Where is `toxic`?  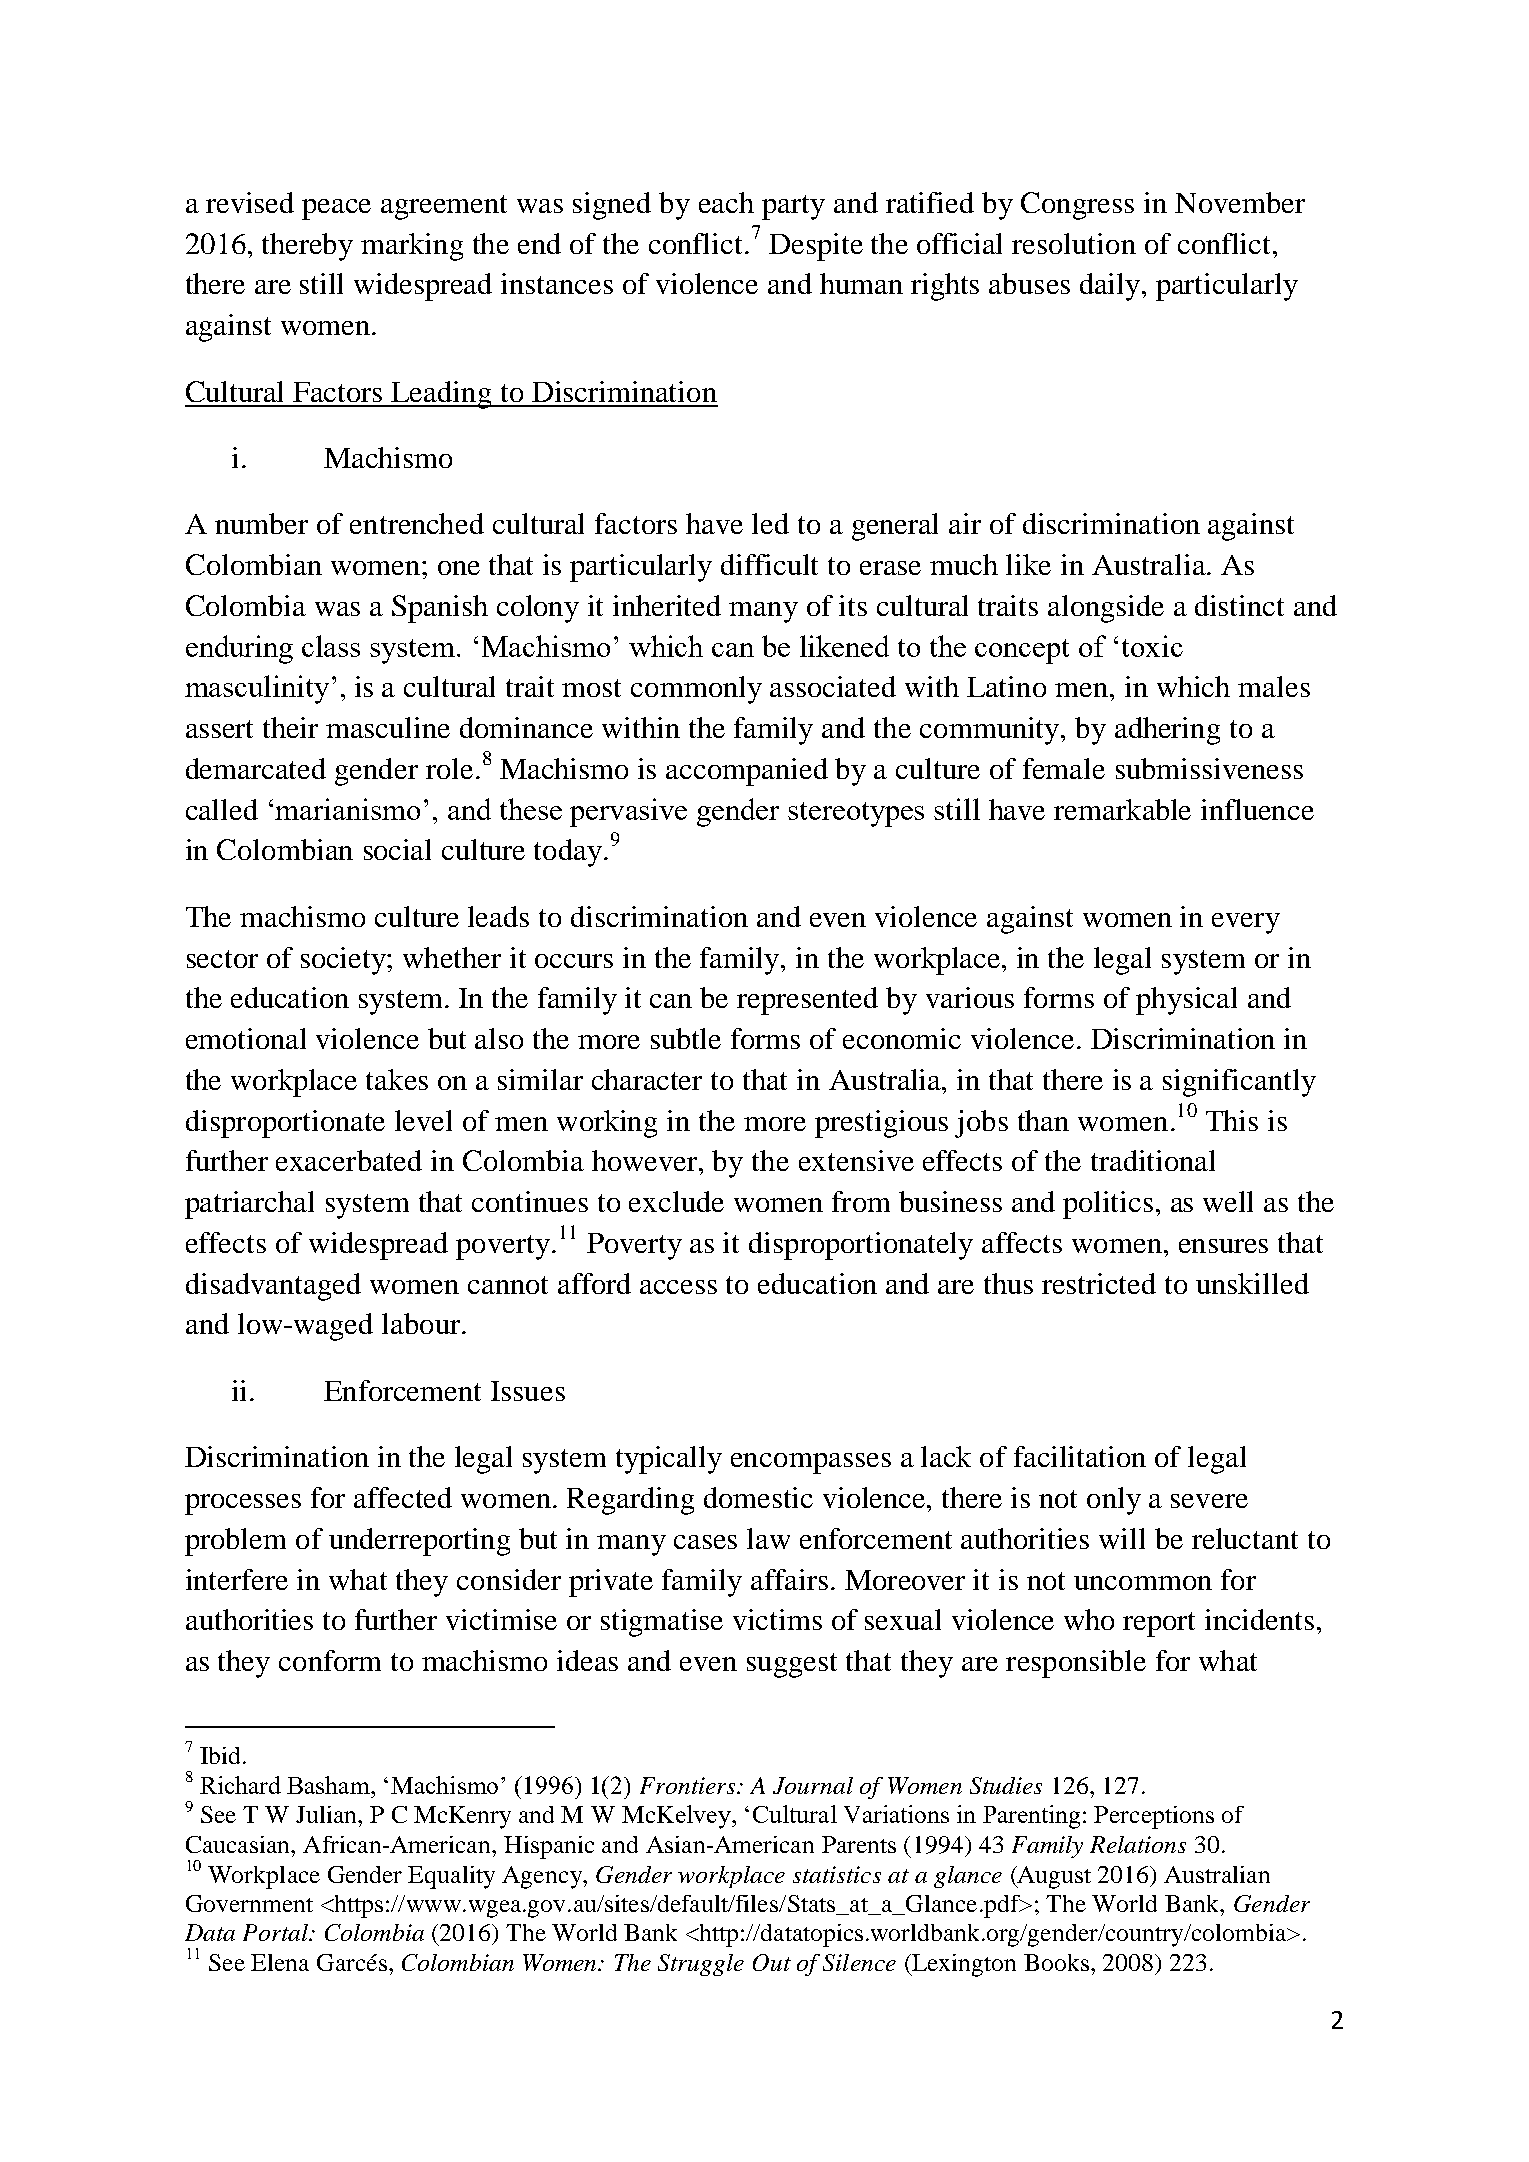
toxic is located at coordinates (1152, 646).
